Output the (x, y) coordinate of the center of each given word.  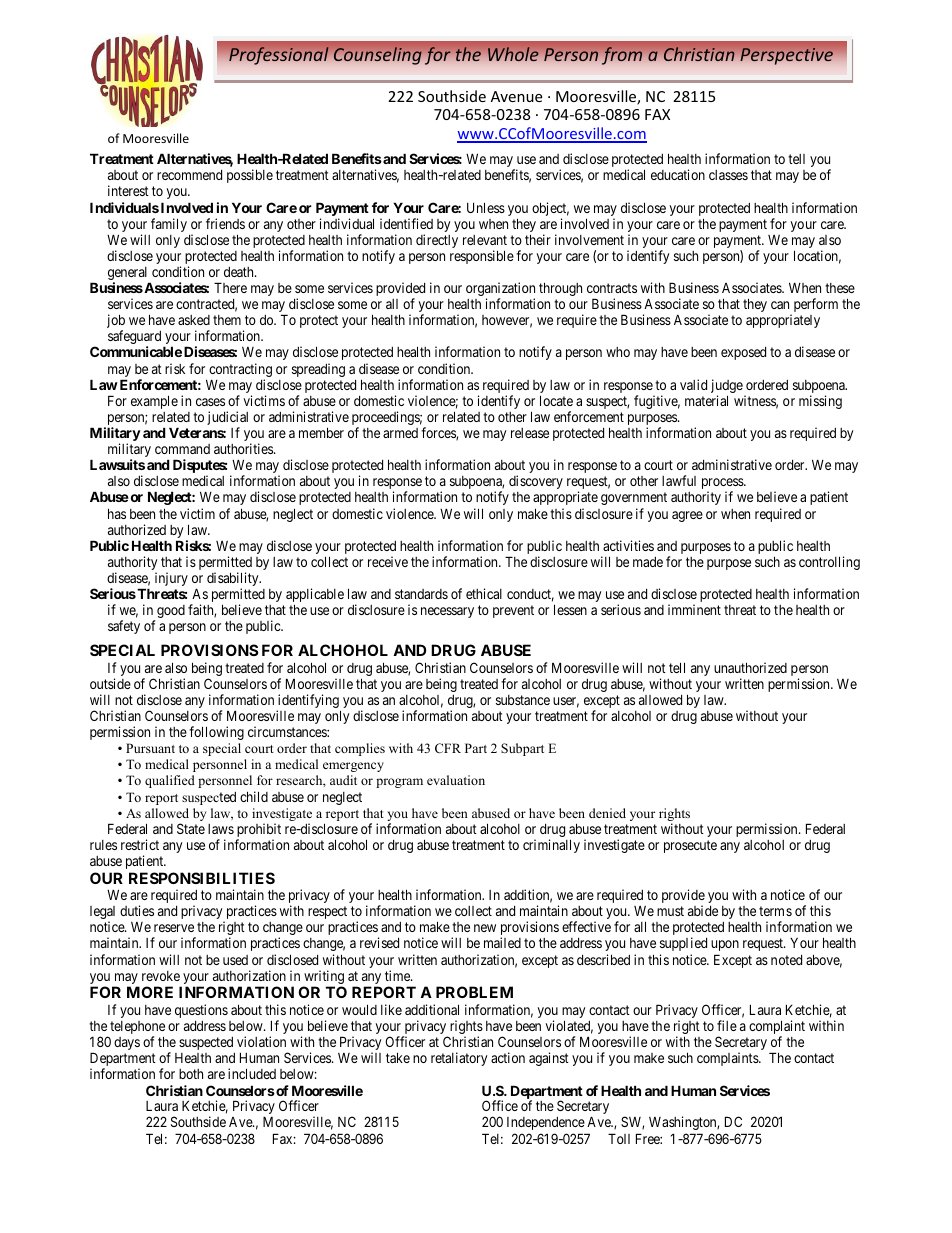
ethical (484, 593)
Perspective (786, 56)
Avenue (516, 96)
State (191, 828)
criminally (551, 846)
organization (500, 290)
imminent (694, 609)
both (191, 1074)
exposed (743, 353)
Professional (279, 56)
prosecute (690, 846)
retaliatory (459, 1059)
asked (194, 320)
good (171, 611)
